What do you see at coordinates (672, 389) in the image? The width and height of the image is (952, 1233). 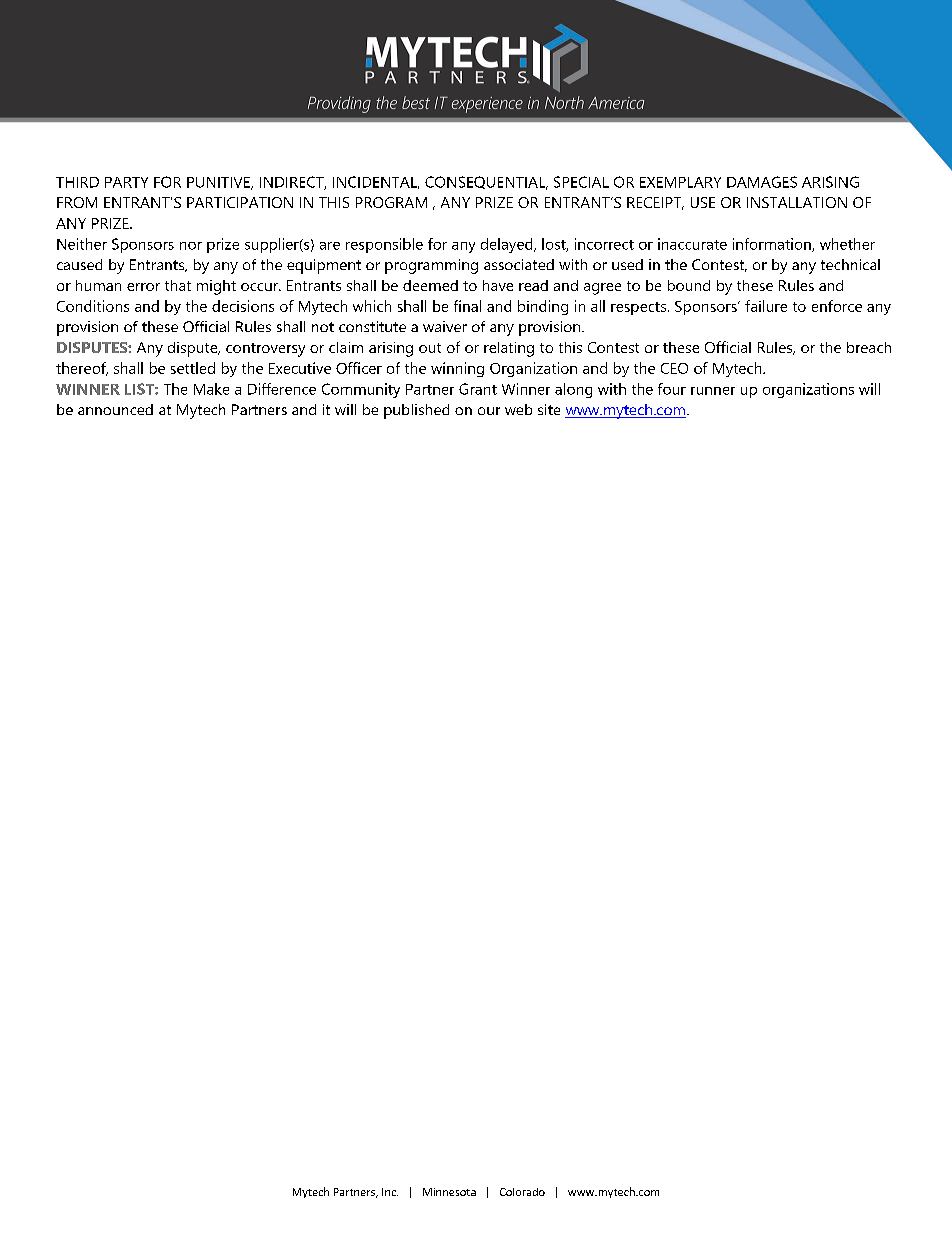 I see `four` at bounding box center [672, 389].
